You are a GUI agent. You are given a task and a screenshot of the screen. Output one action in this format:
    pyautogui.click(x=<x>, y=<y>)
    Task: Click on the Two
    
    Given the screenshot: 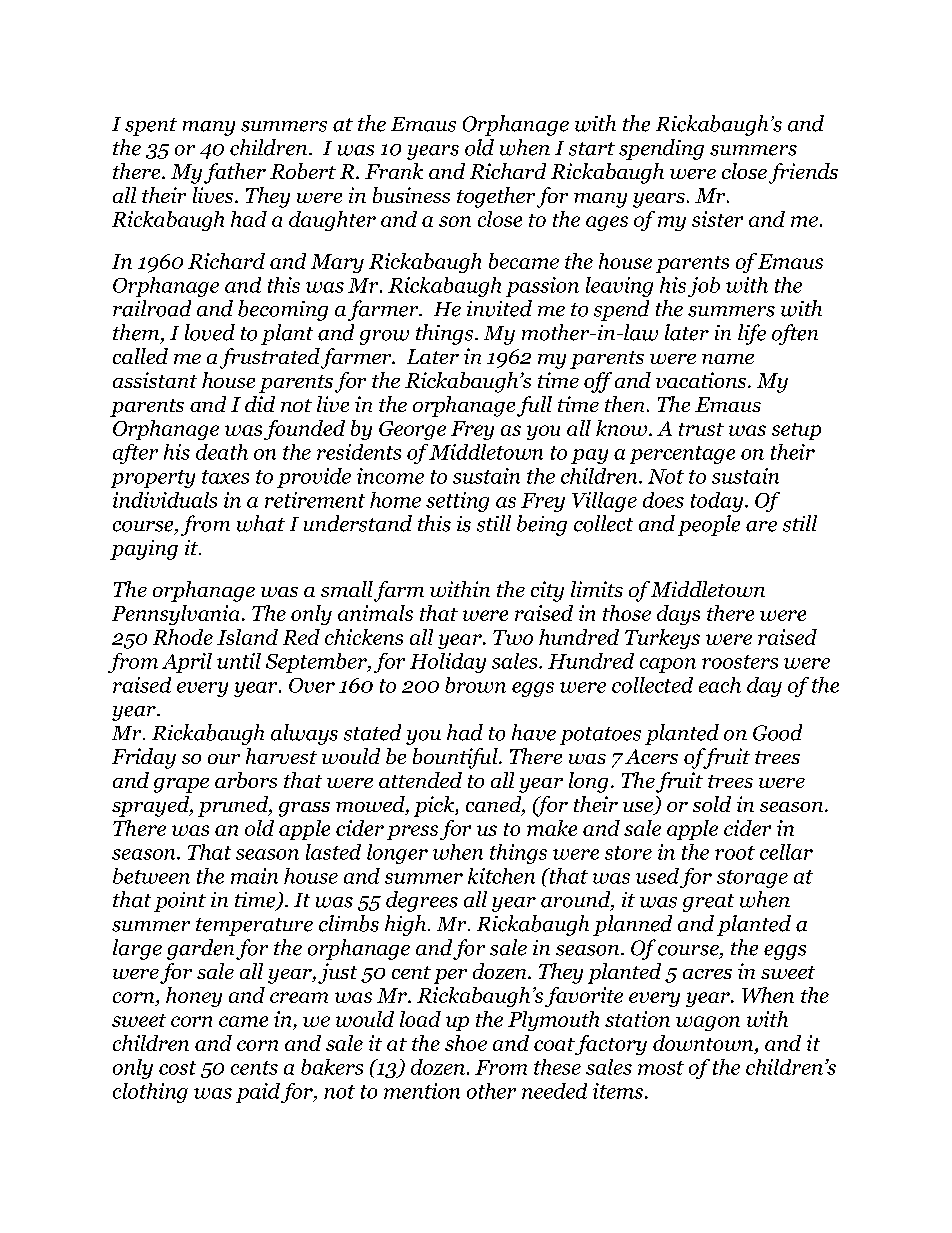 What is the action you would take?
    pyautogui.click(x=513, y=637)
